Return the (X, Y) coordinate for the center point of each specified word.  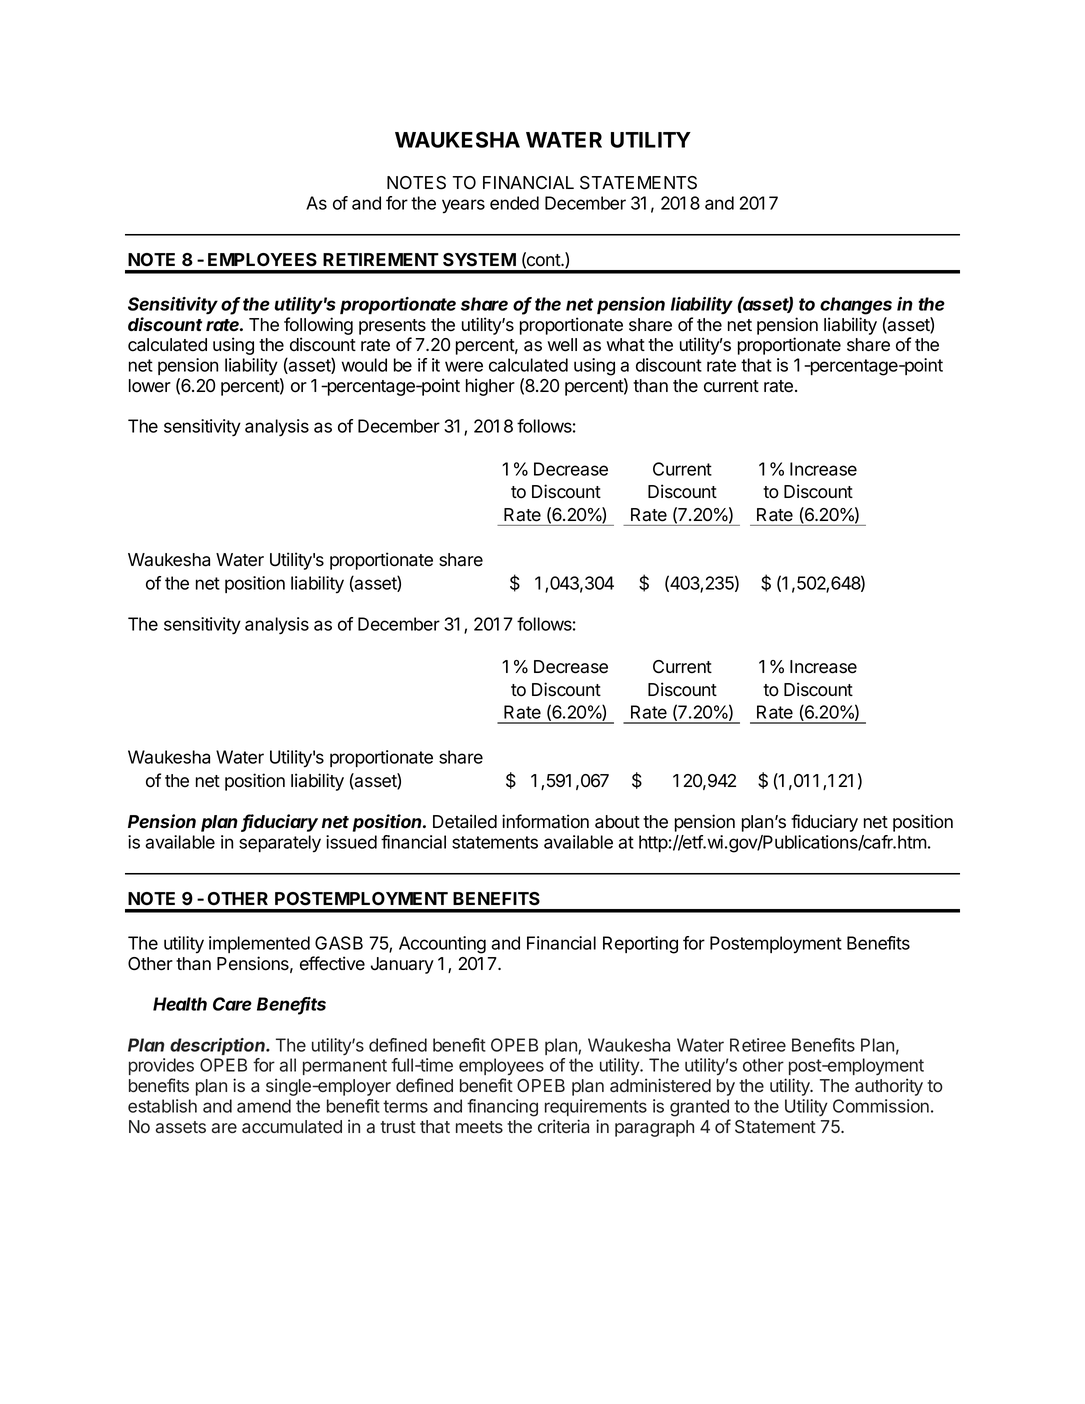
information (545, 821)
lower (150, 386)
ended (514, 203)
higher (490, 387)
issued (351, 842)
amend (264, 1106)
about (617, 822)
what (625, 345)
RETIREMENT (381, 259)
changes (856, 306)
